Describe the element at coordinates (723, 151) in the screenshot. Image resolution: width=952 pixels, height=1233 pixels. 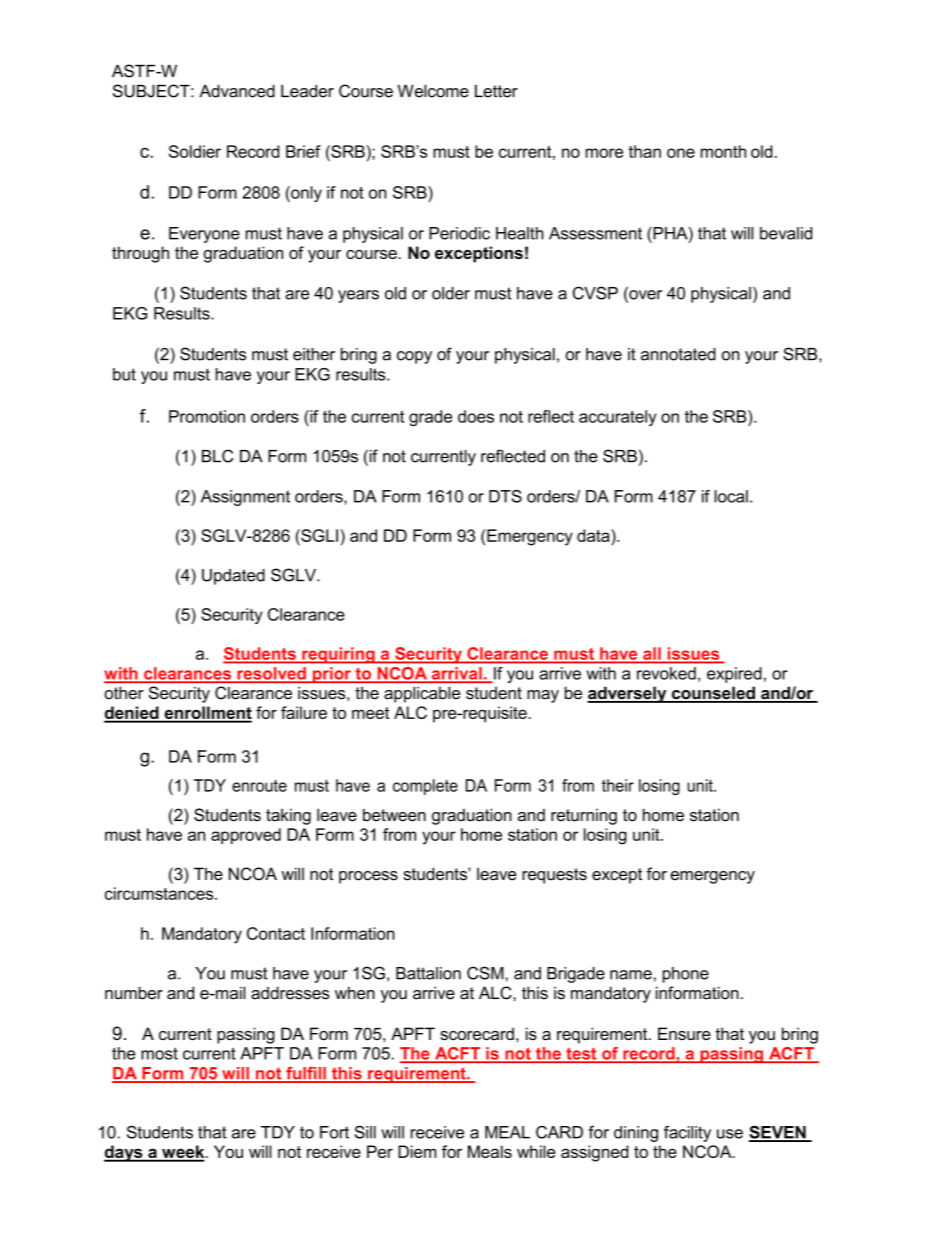
I see `month` at that location.
